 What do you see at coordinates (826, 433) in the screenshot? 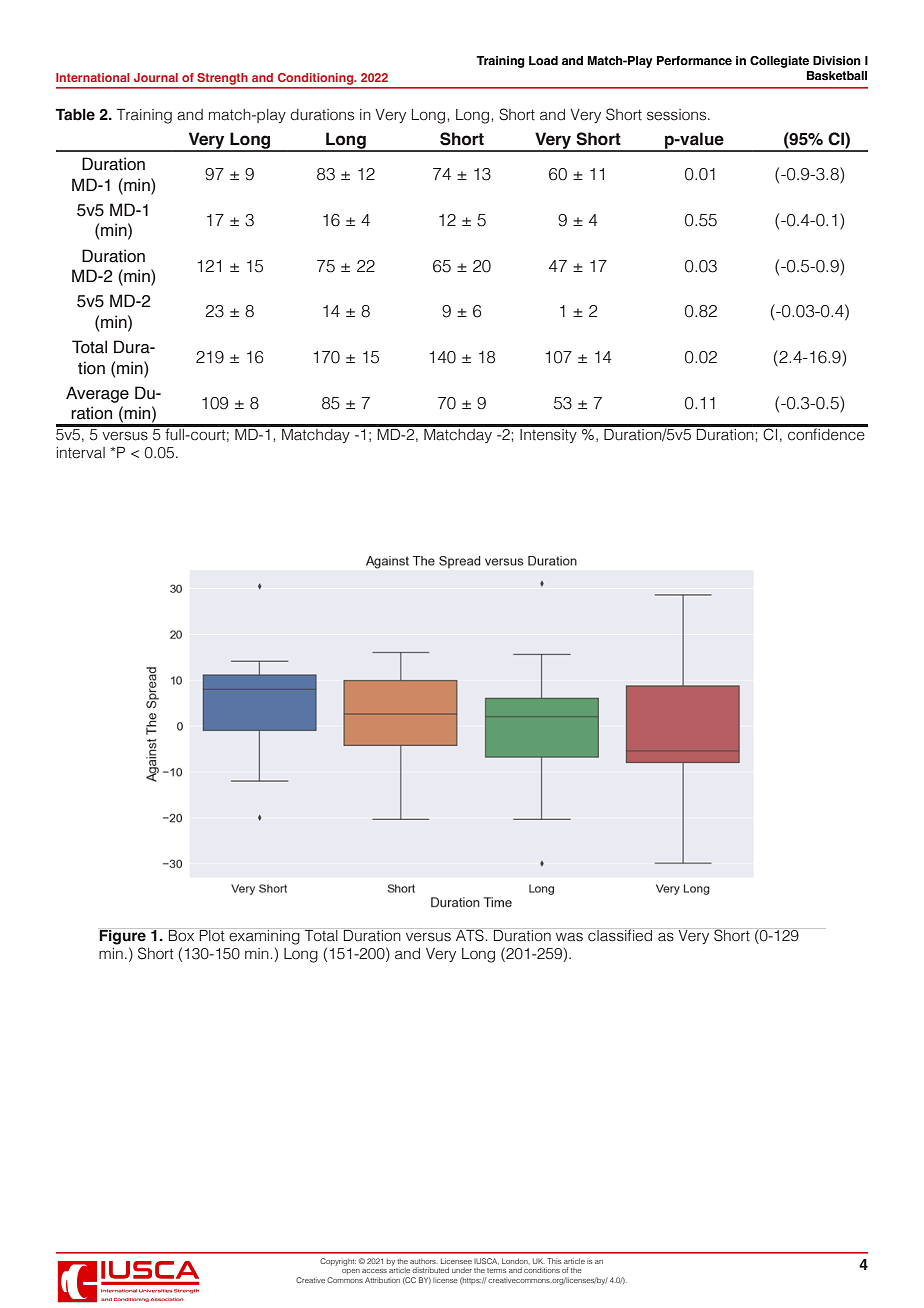
I see `confidence` at bounding box center [826, 433].
